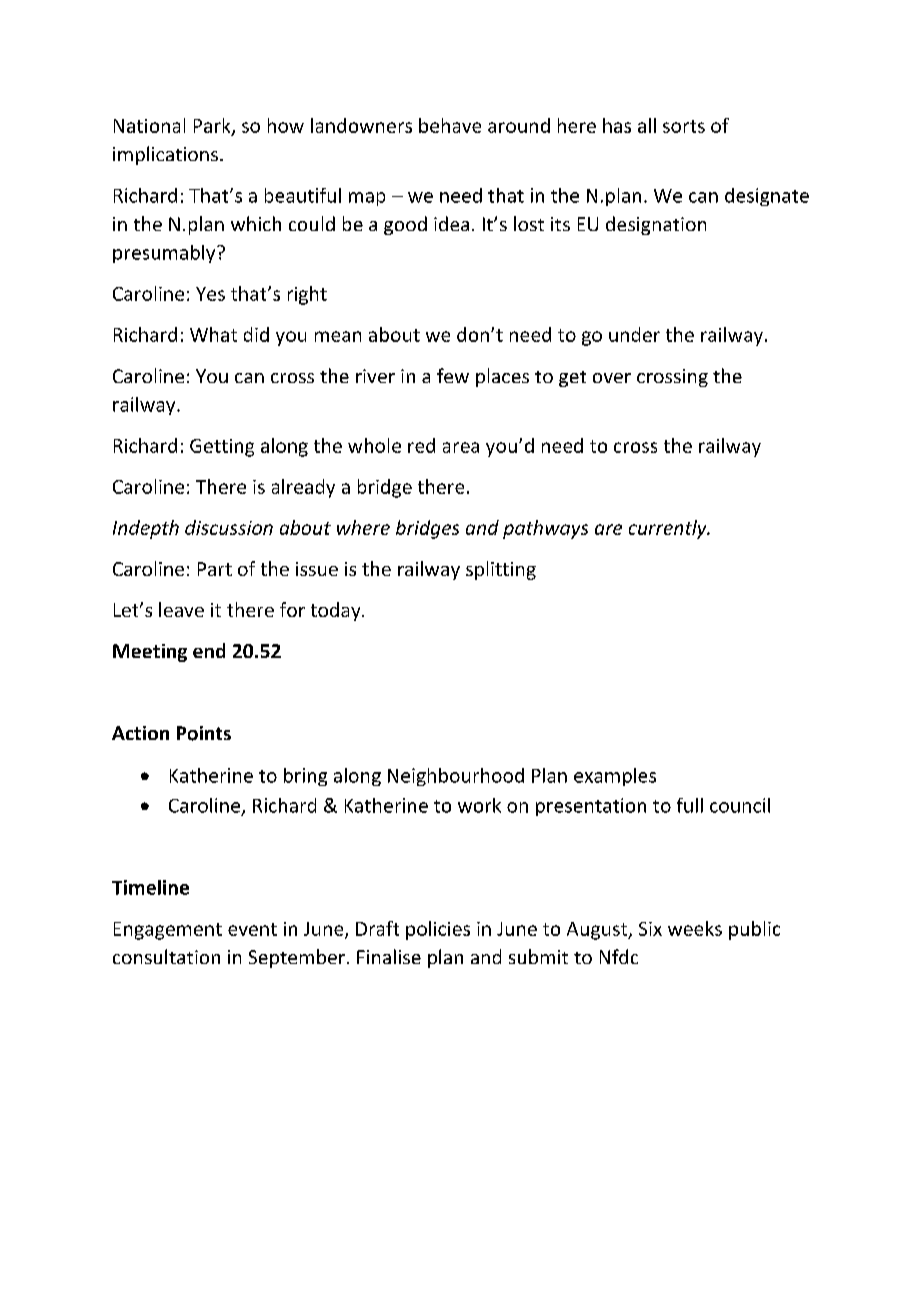 This document has width=924, height=1308. What do you see at coordinates (450, 125) in the document?
I see `behave` at bounding box center [450, 125].
